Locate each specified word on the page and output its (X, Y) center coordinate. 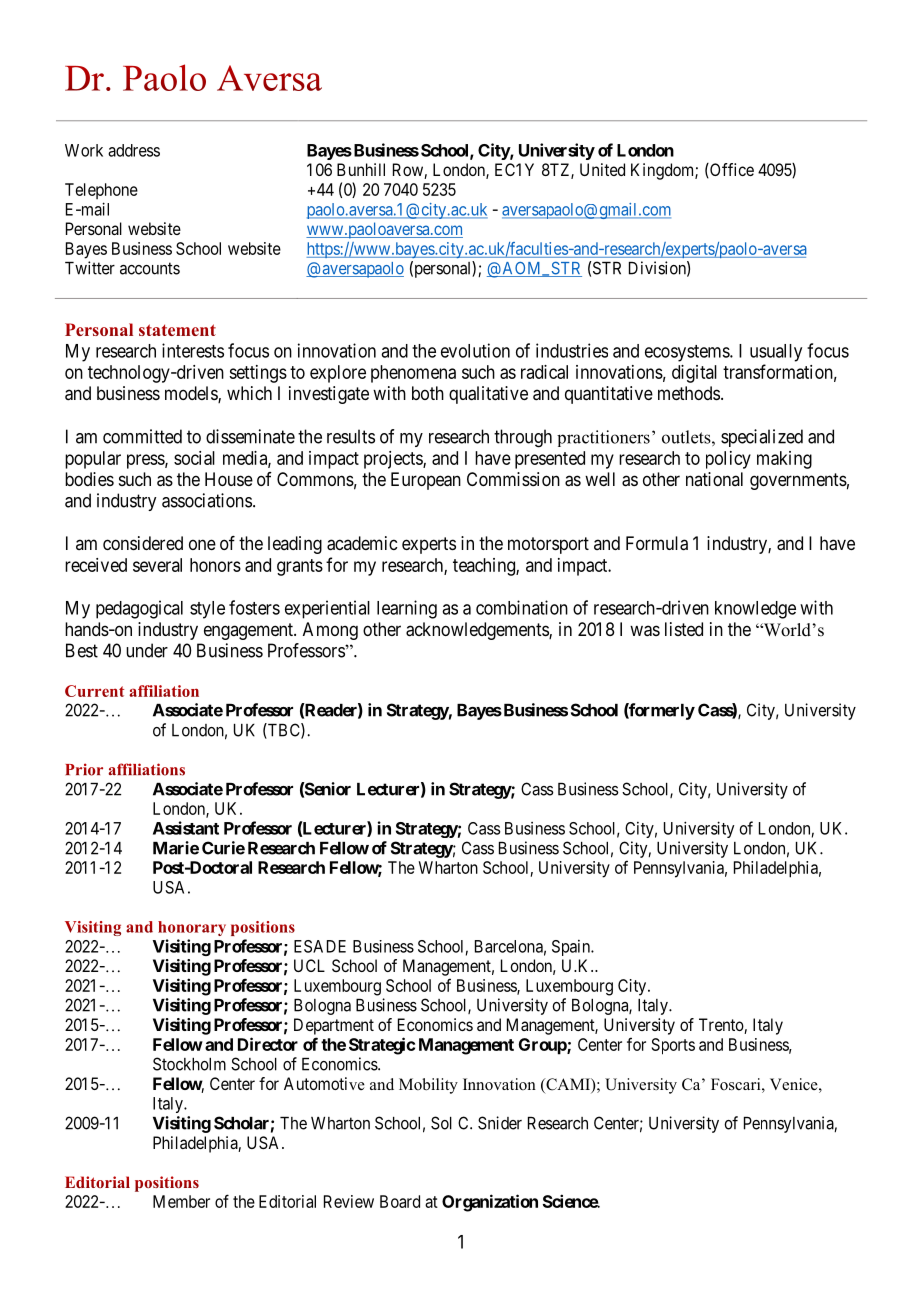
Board (400, 1201)
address (134, 150)
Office (731, 170)
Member (181, 1201)
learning (407, 609)
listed (684, 629)
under (147, 650)
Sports (673, 1046)
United (602, 169)
